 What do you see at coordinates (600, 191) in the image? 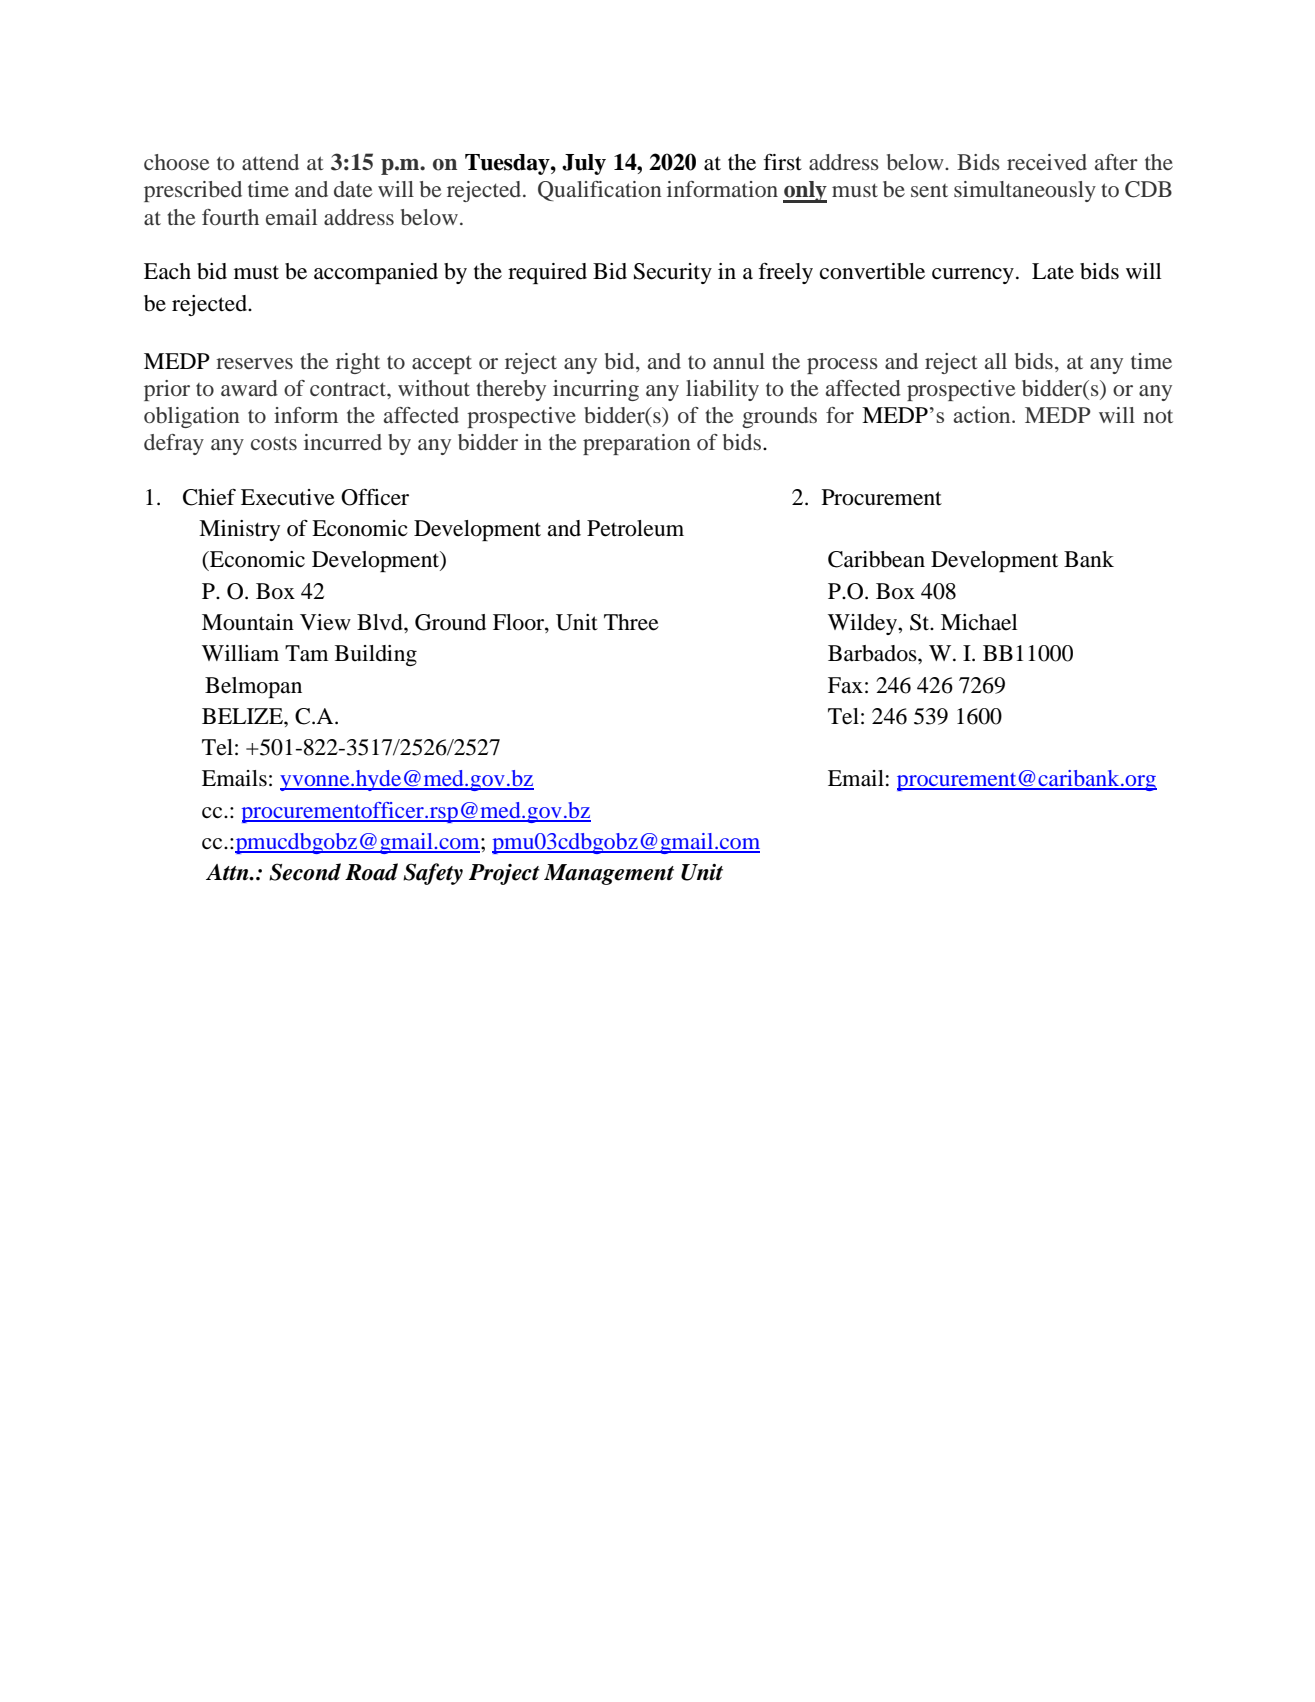
I see `Qualification` at bounding box center [600, 191].
